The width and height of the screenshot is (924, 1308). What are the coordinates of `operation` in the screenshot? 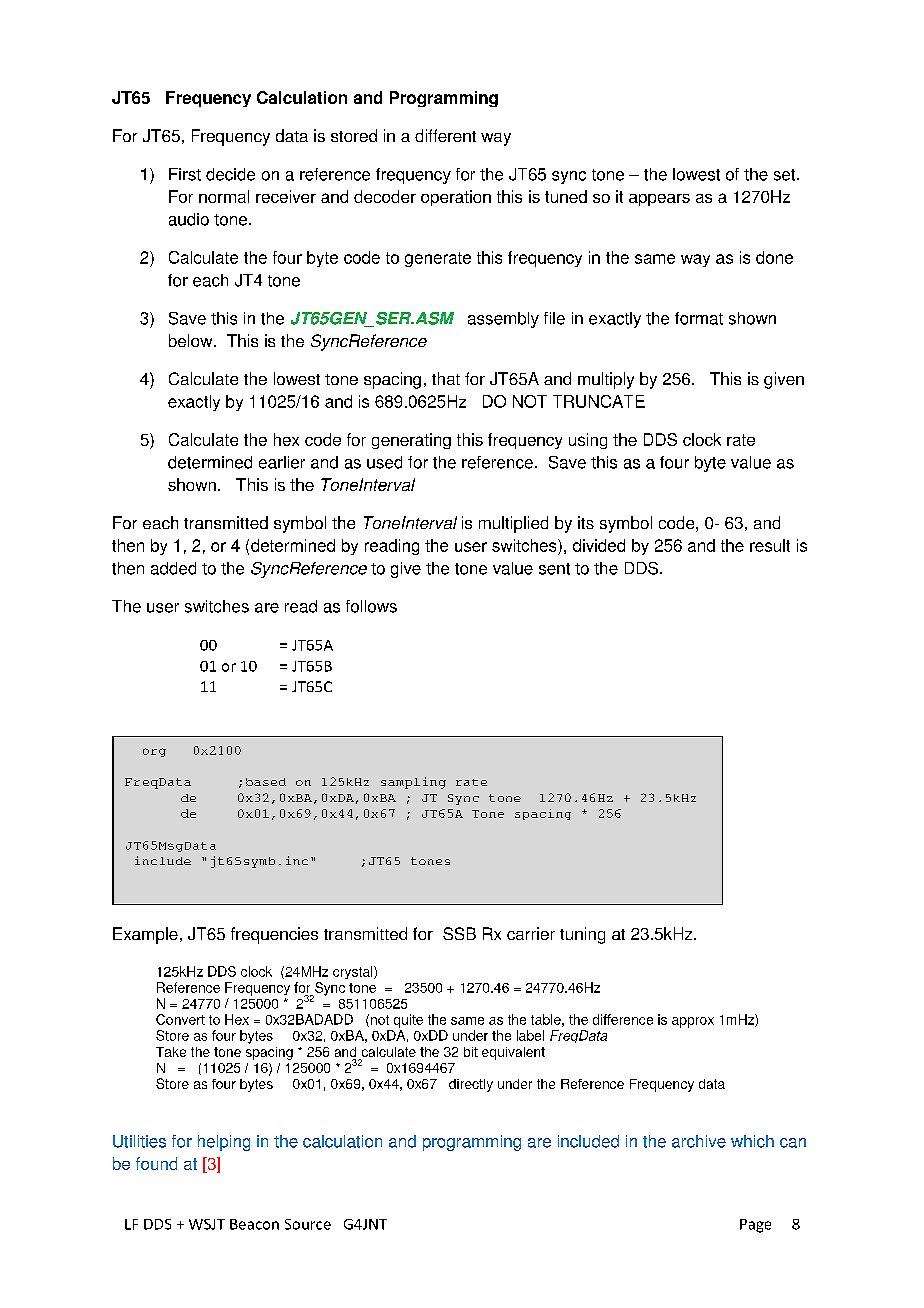 It's located at (456, 198).
